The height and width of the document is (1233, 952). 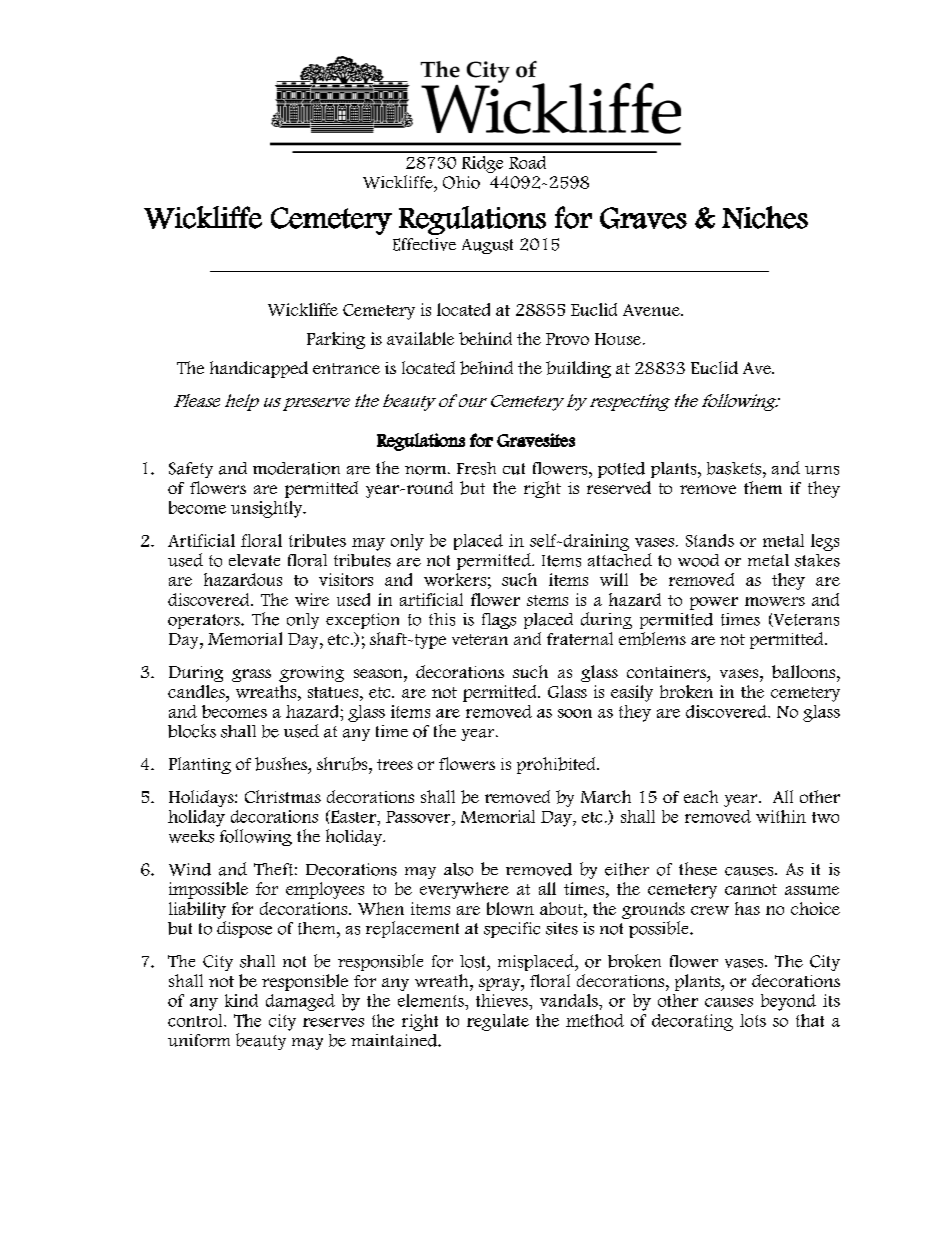 I want to click on Effective, so click(x=424, y=244).
